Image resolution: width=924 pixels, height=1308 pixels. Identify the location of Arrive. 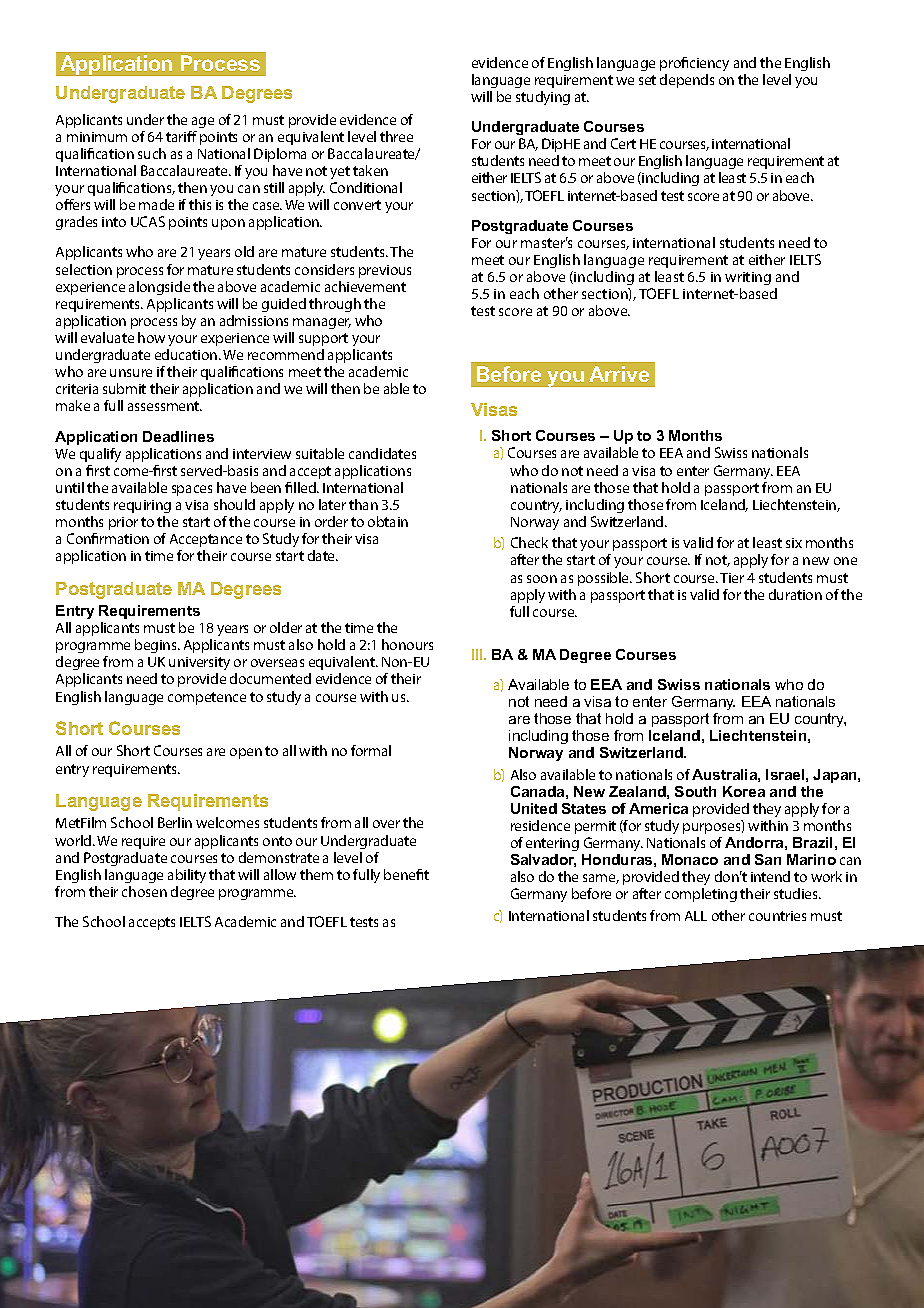
(619, 374).
